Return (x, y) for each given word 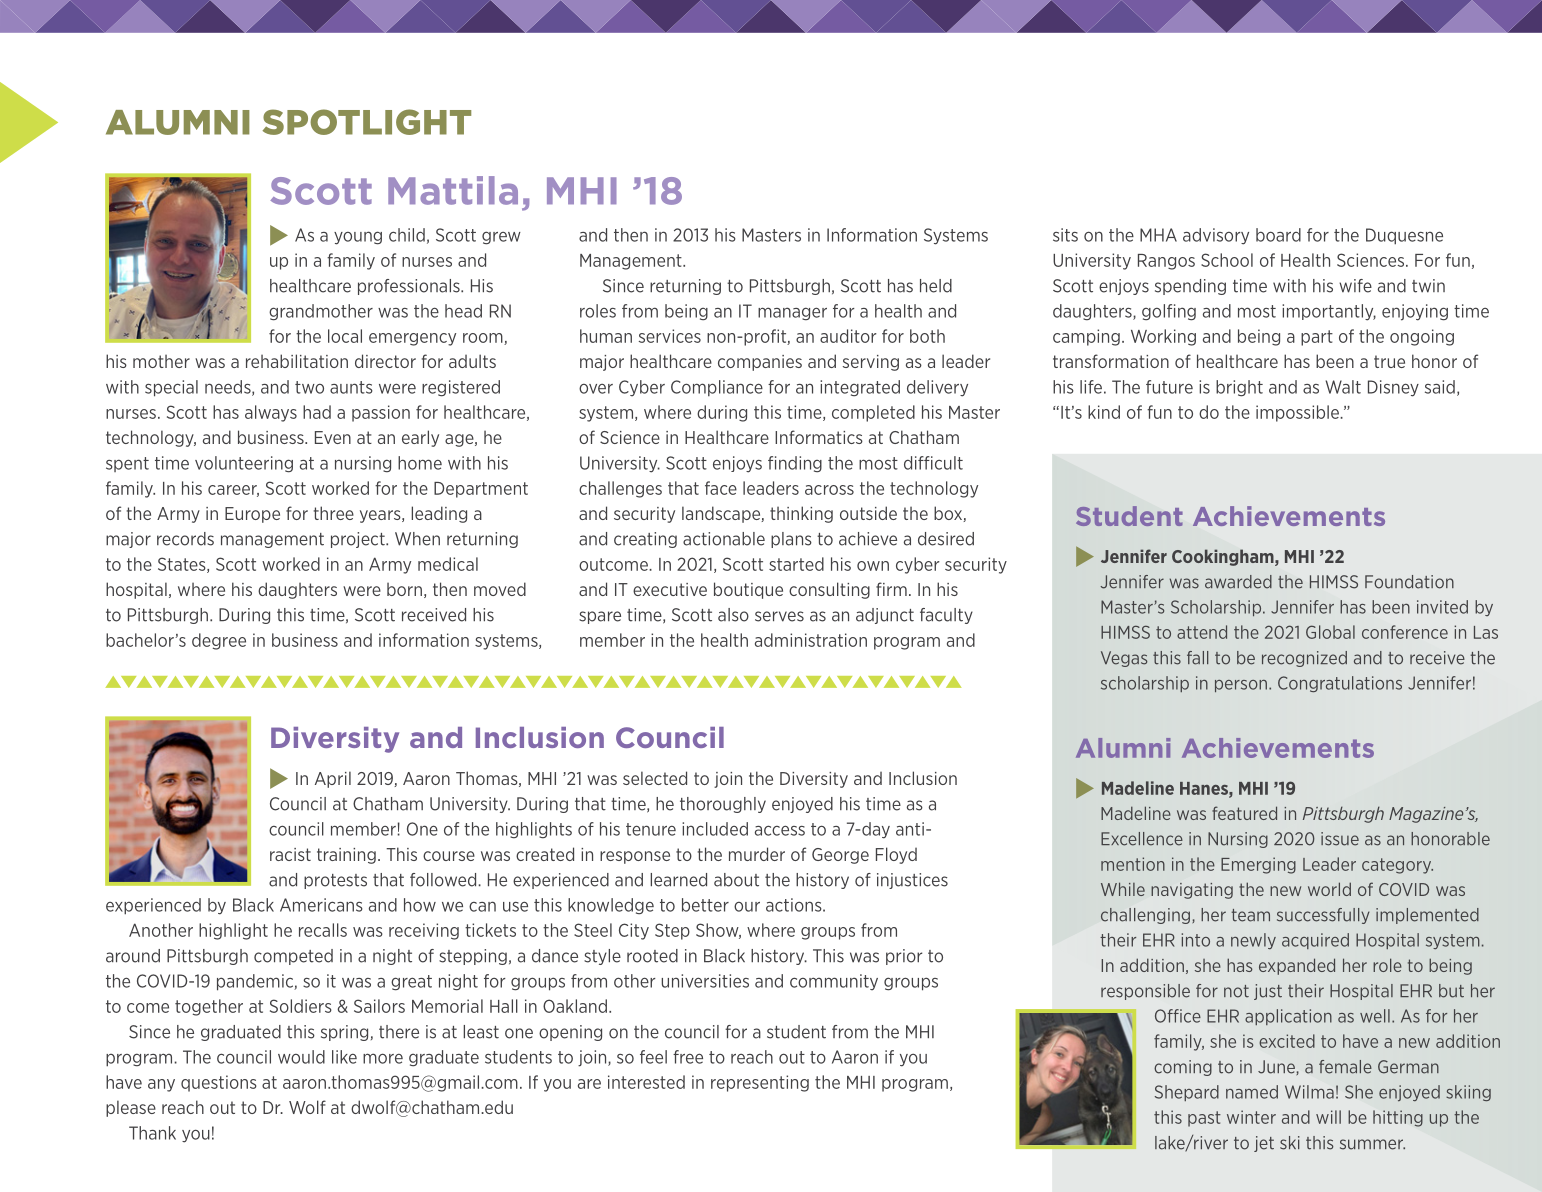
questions (219, 1083)
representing (760, 1083)
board (1278, 235)
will (1328, 1117)
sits (1065, 235)
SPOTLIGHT (366, 122)
